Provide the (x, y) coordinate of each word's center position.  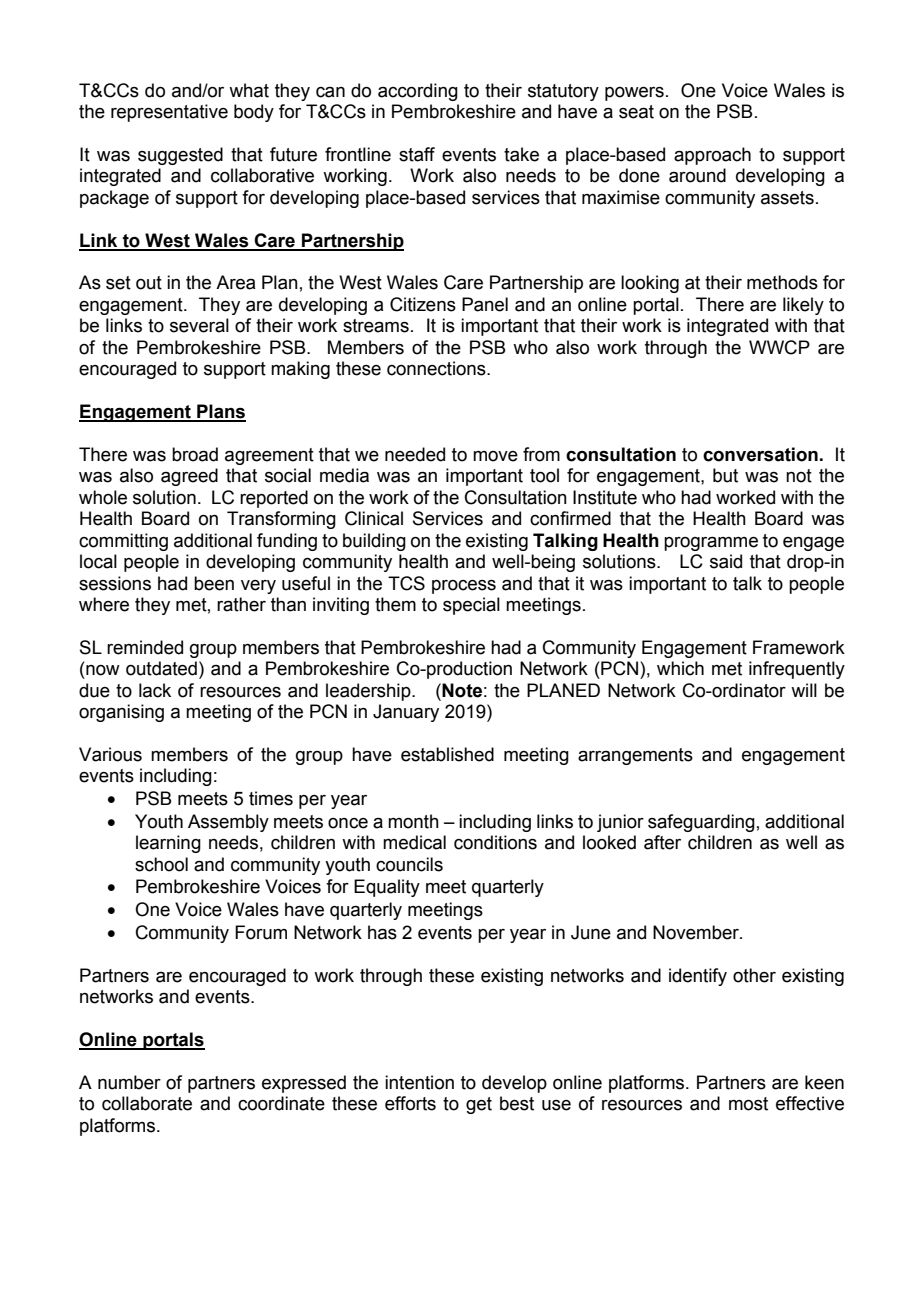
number (129, 1082)
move (495, 456)
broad (195, 454)
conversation (760, 454)
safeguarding (701, 823)
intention (419, 1082)
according (418, 92)
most (748, 1104)
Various (110, 754)
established (447, 754)
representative (169, 113)
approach (712, 156)
